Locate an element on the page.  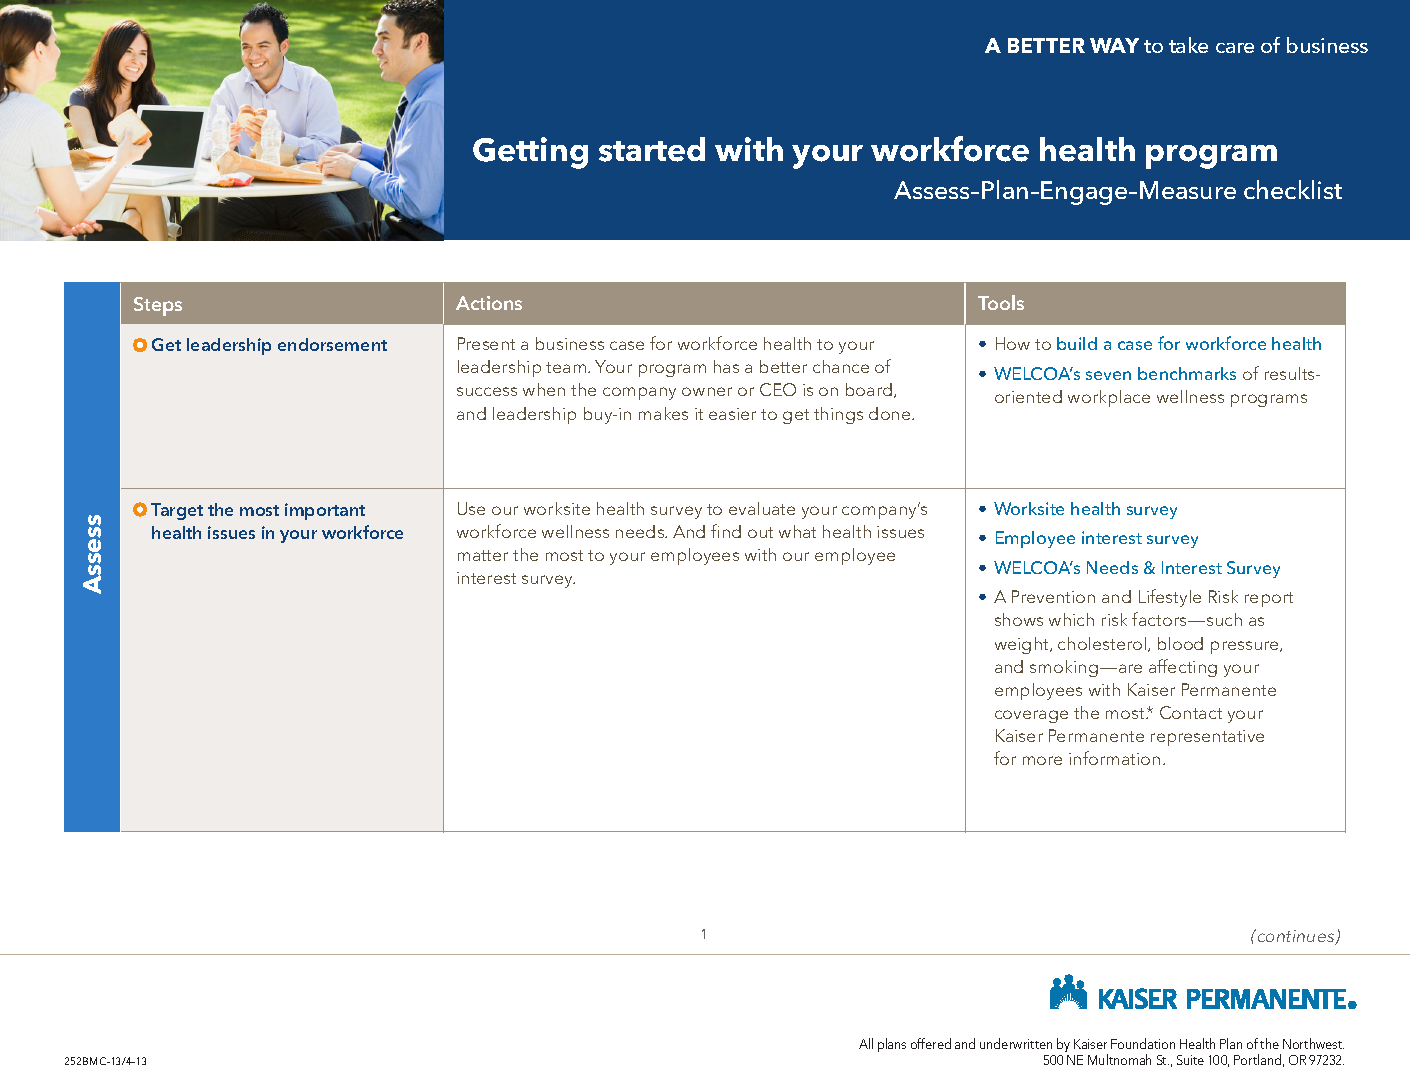
blood is located at coordinates (1180, 643).
